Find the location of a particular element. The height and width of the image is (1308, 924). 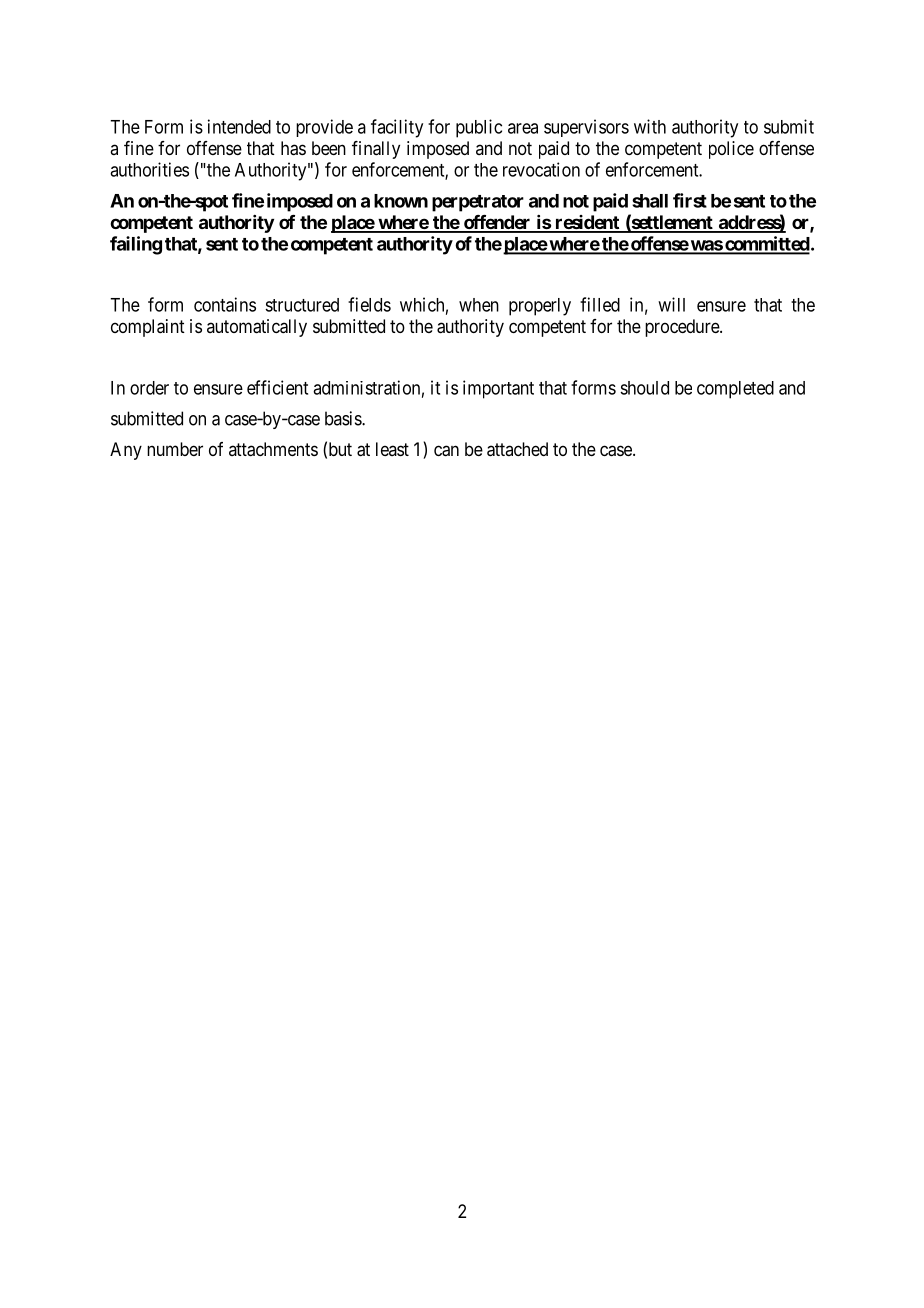

failing is located at coordinates (136, 245).
